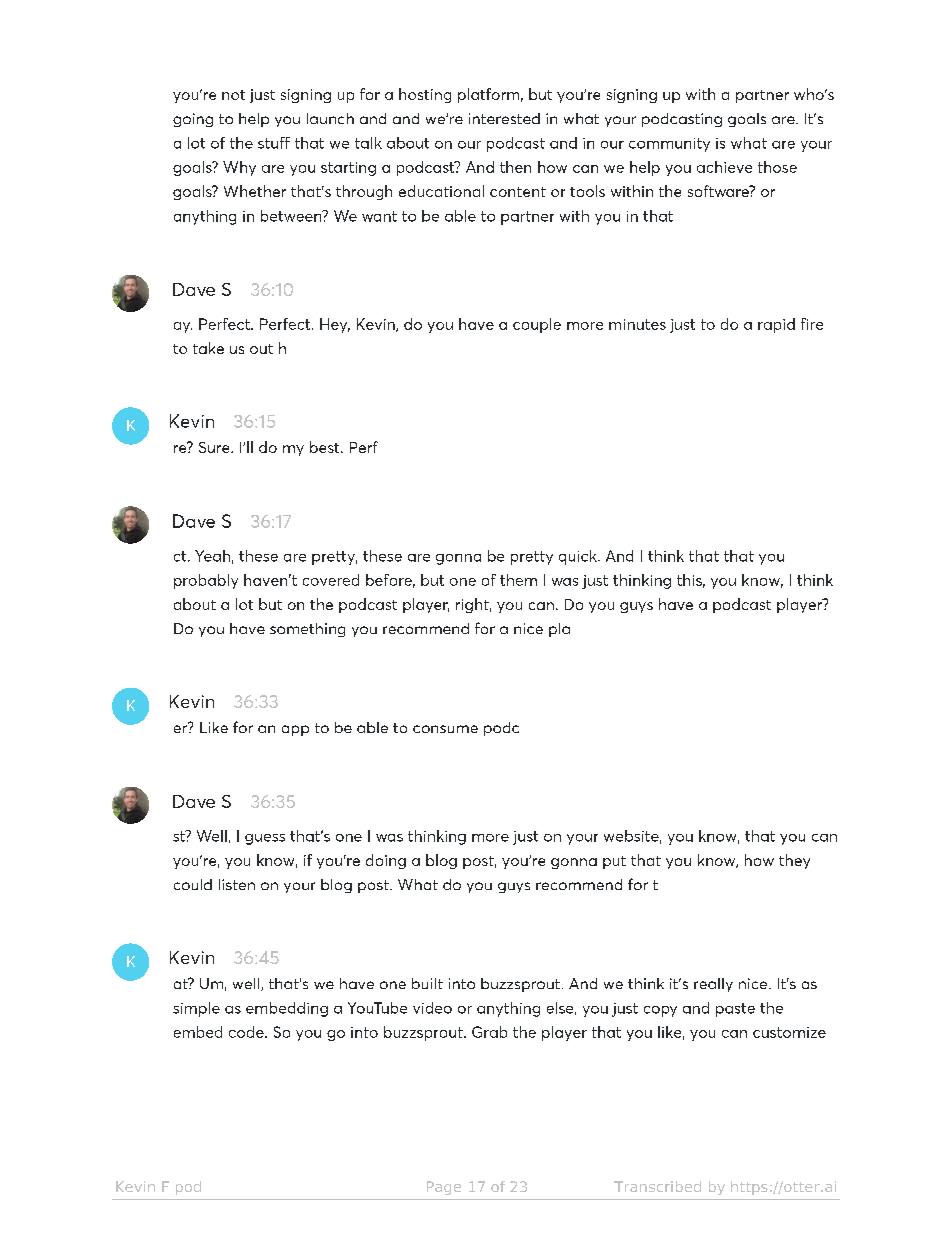  What do you see at coordinates (724, 167) in the page?
I see `achieve` at bounding box center [724, 167].
